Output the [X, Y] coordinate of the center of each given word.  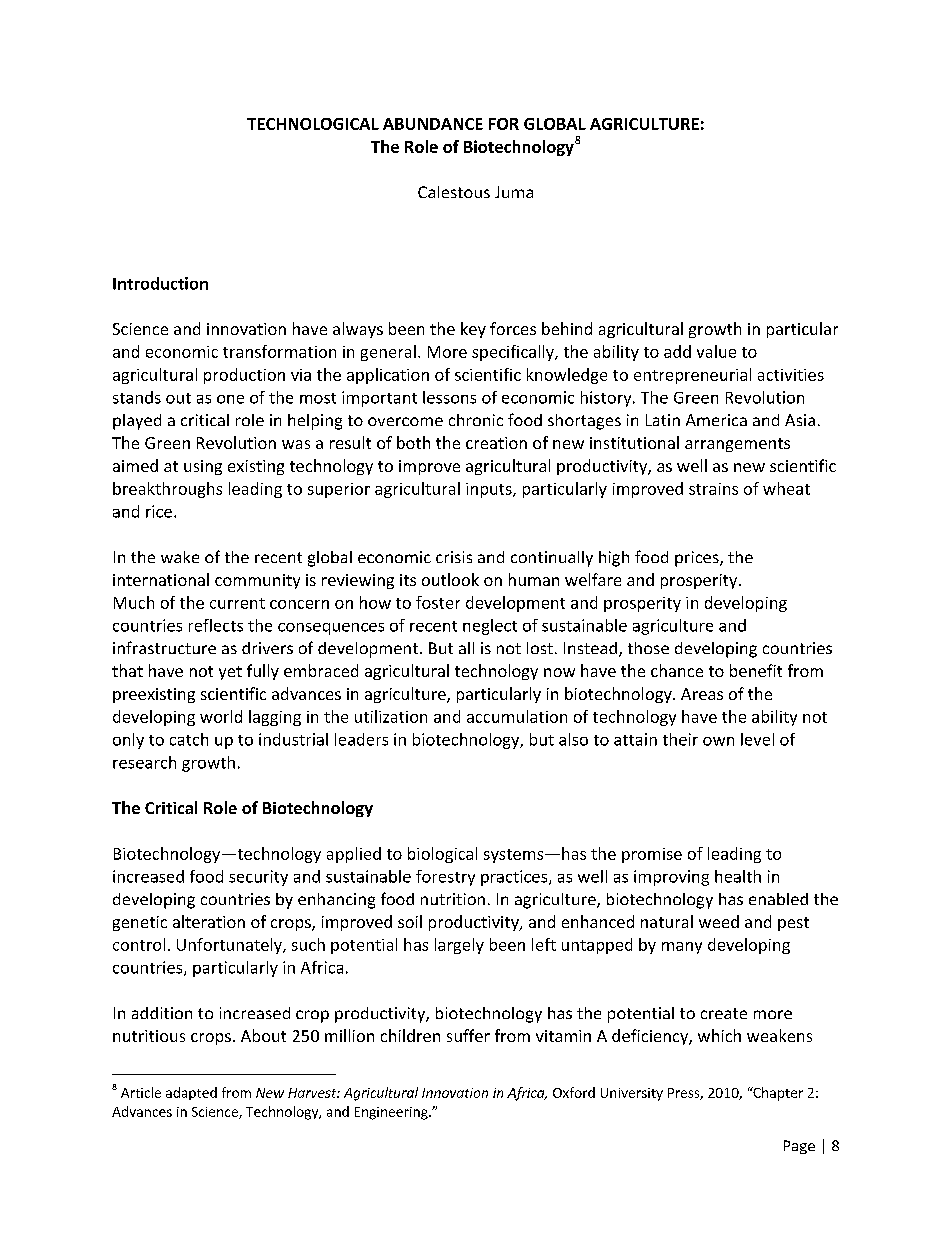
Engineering [392, 1113]
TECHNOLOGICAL [313, 124]
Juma [514, 192]
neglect [490, 627]
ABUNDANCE [433, 124]
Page [799, 1147]
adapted [191, 1093]
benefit [756, 670]
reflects [216, 625]
